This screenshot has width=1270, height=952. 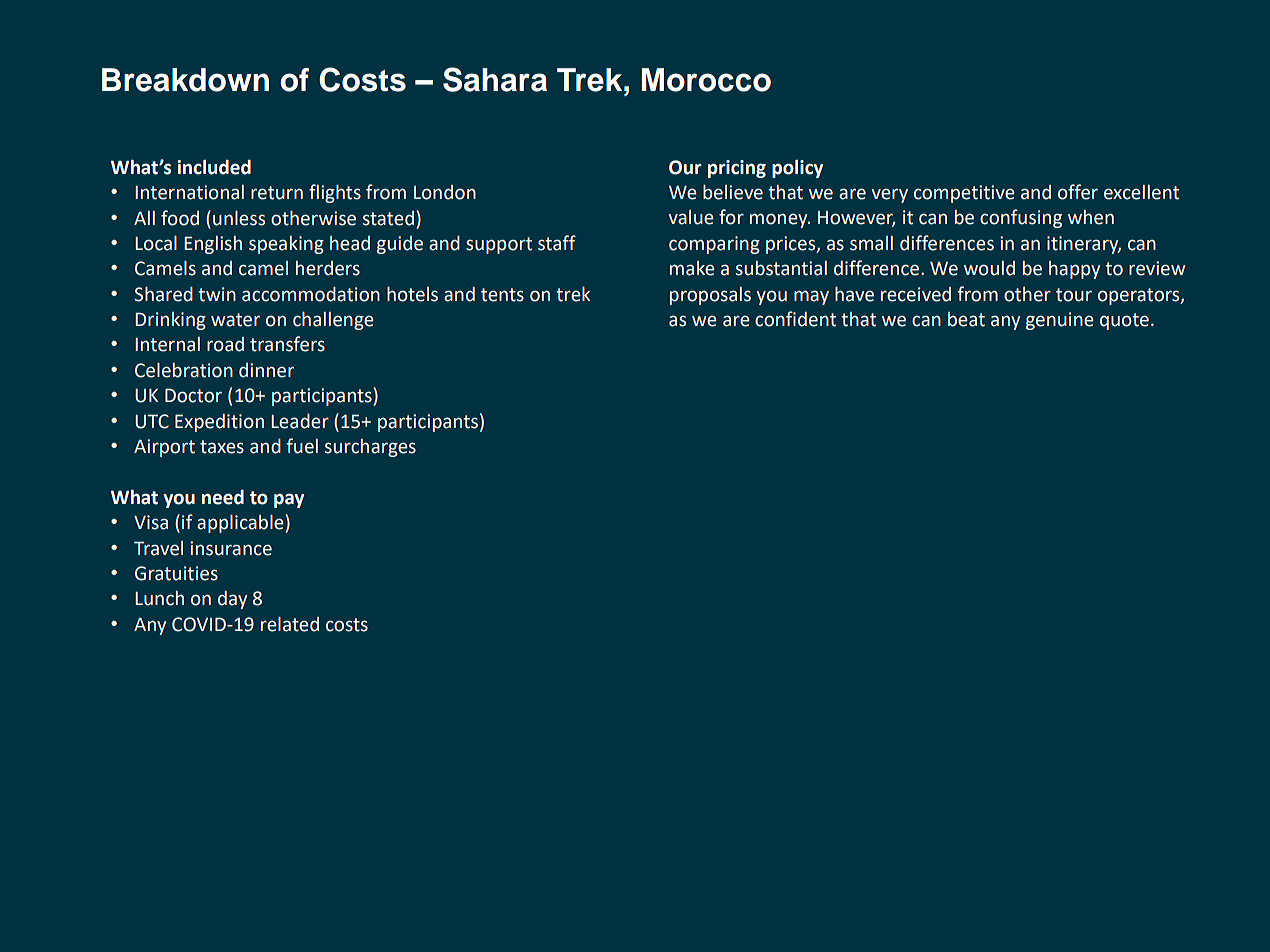 I want to click on genuine, so click(x=1060, y=321).
